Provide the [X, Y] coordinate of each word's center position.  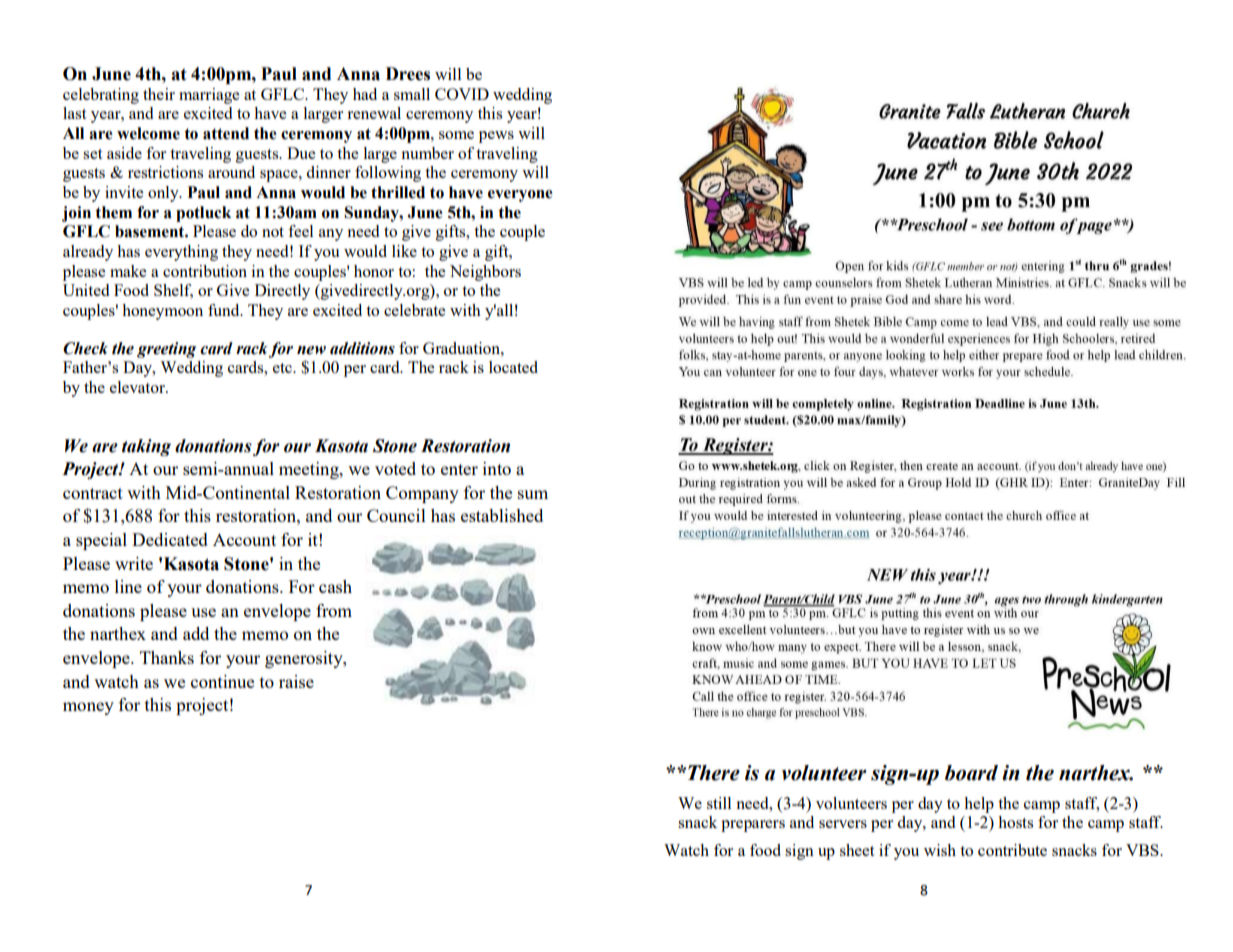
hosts [1015, 822]
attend [226, 133]
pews [496, 137]
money [88, 708]
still [719, 803]
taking [146, 447]
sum [533, 494]
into [497, 468]
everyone [520, 196]
